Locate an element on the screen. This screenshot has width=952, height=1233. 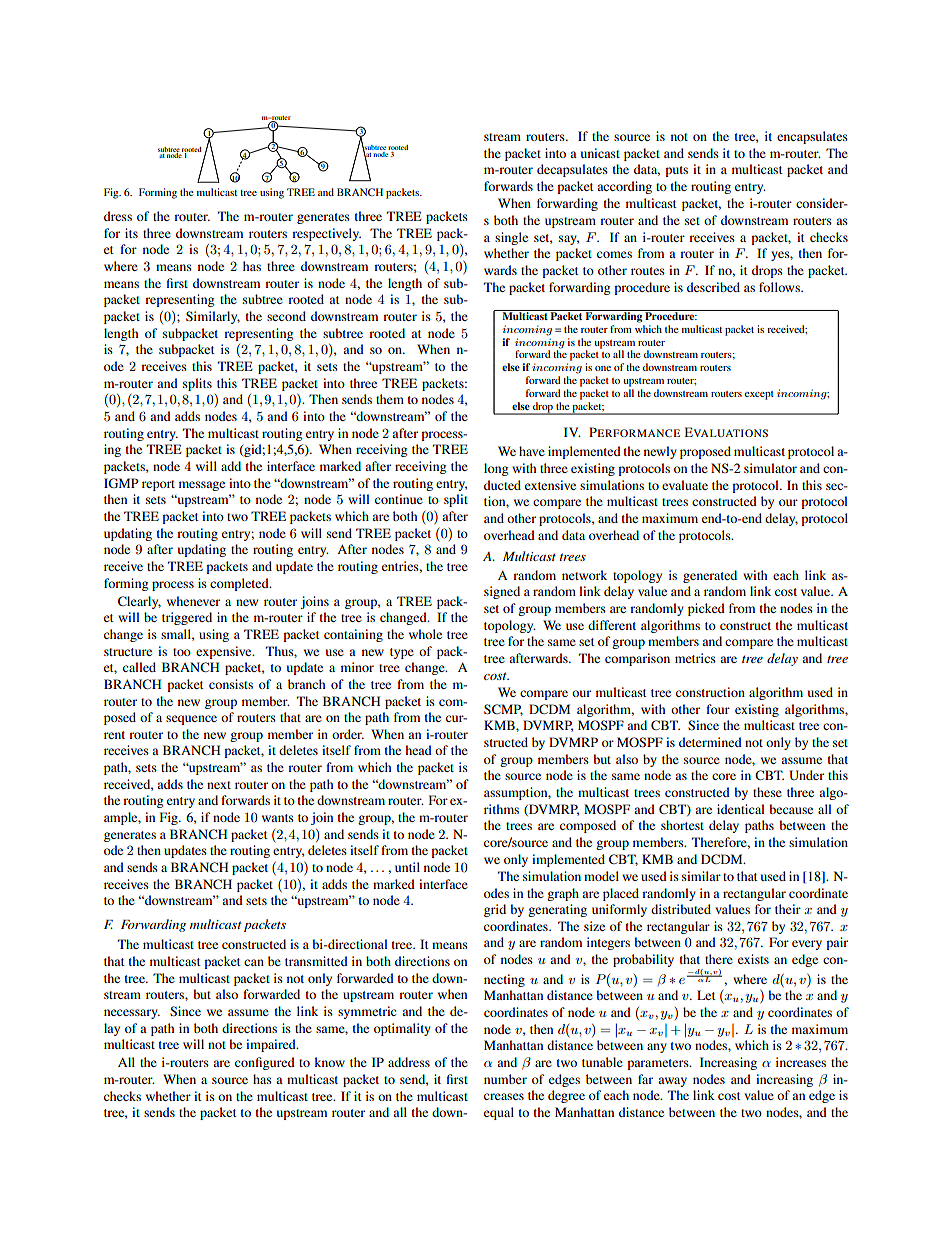
single is located at coordinates (511, 238).
